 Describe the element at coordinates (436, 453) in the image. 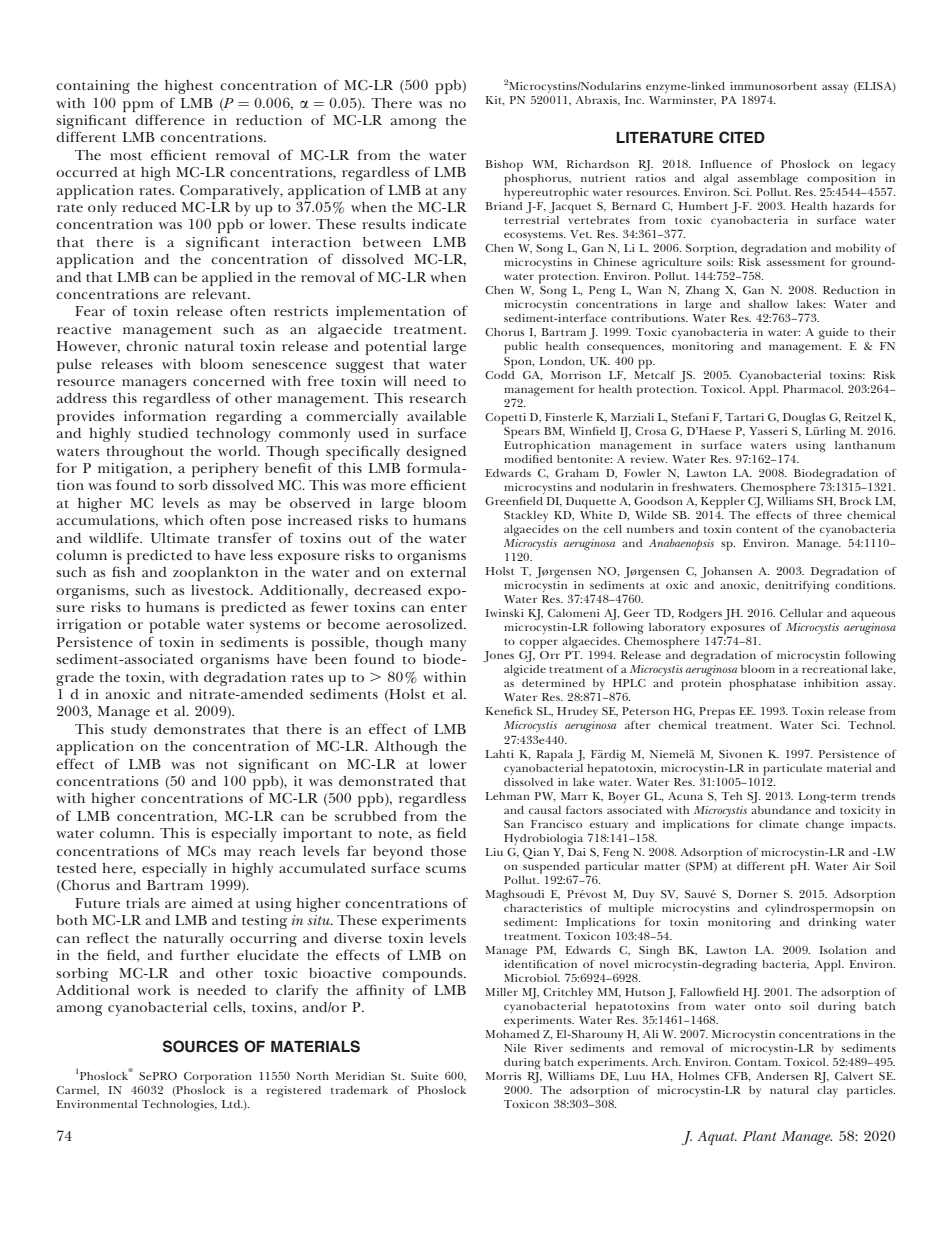

I see `designed` at that location.
